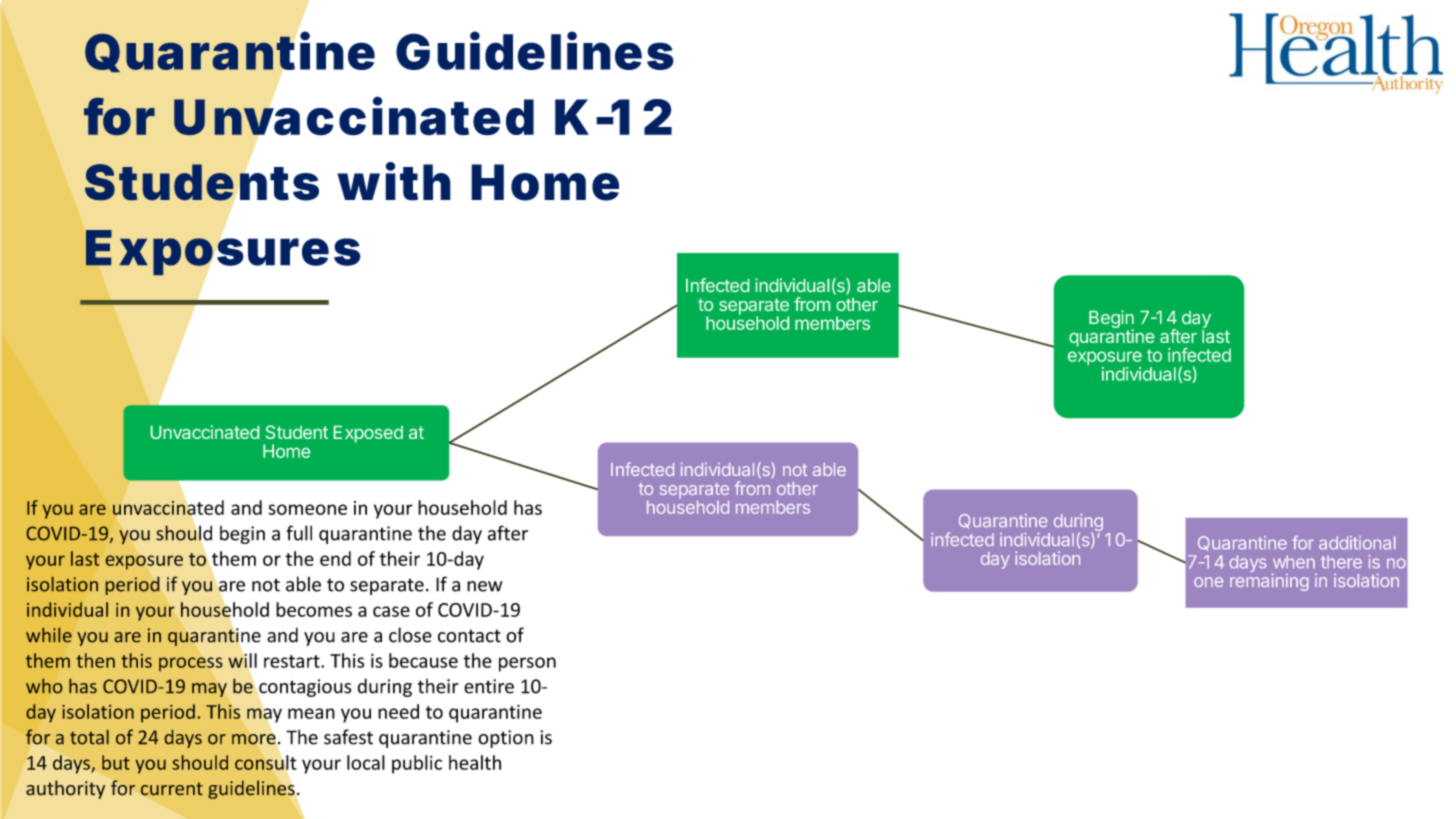 This screenshot has height=819, width=1456. I want to click on full, so click(299, 533).
